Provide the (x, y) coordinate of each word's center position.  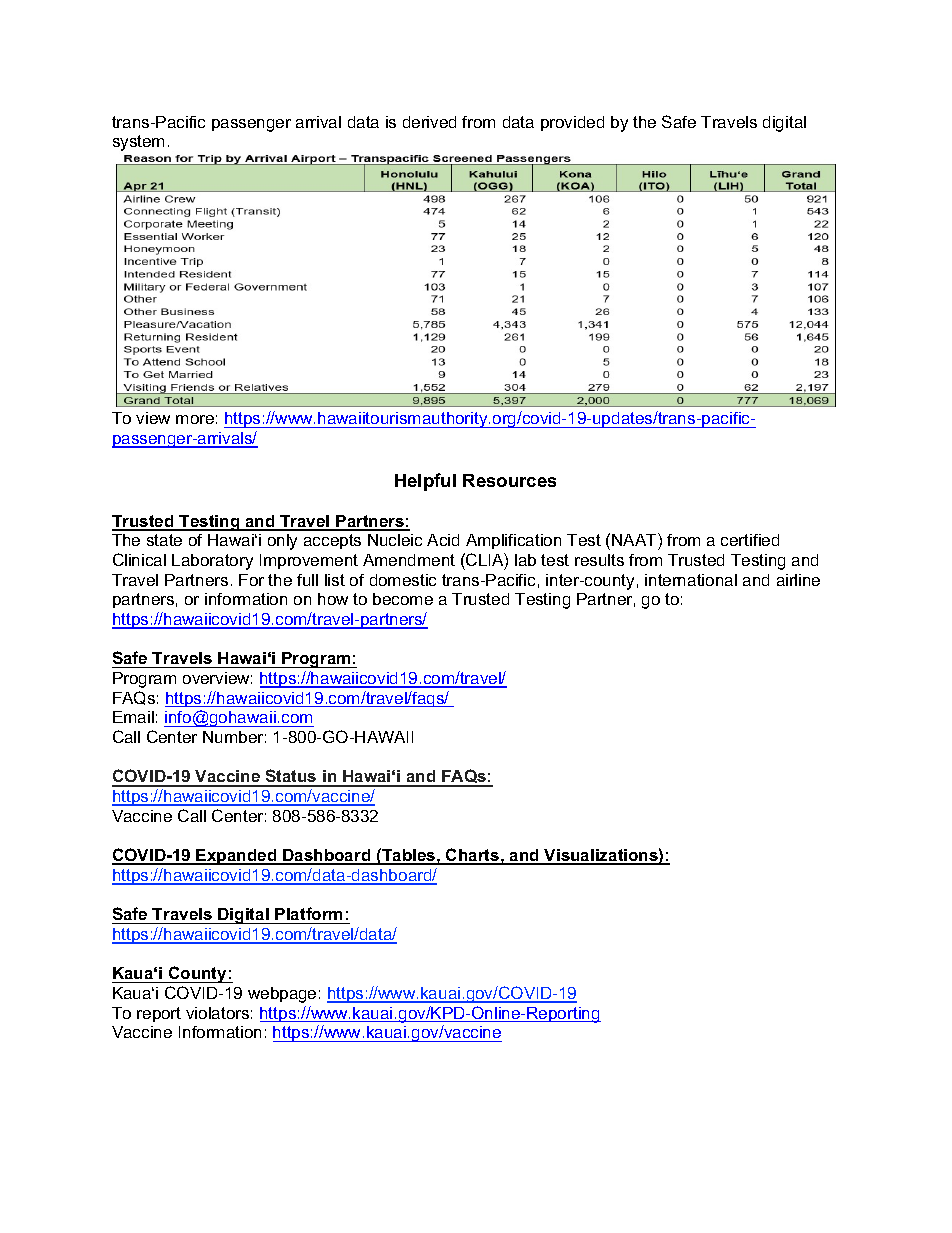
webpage (282, 995)
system (138, 143)
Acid (443, 540)
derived (429, 122)
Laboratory (212, 562)
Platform (308, 913)
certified (750, 540)
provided (572, 123)
